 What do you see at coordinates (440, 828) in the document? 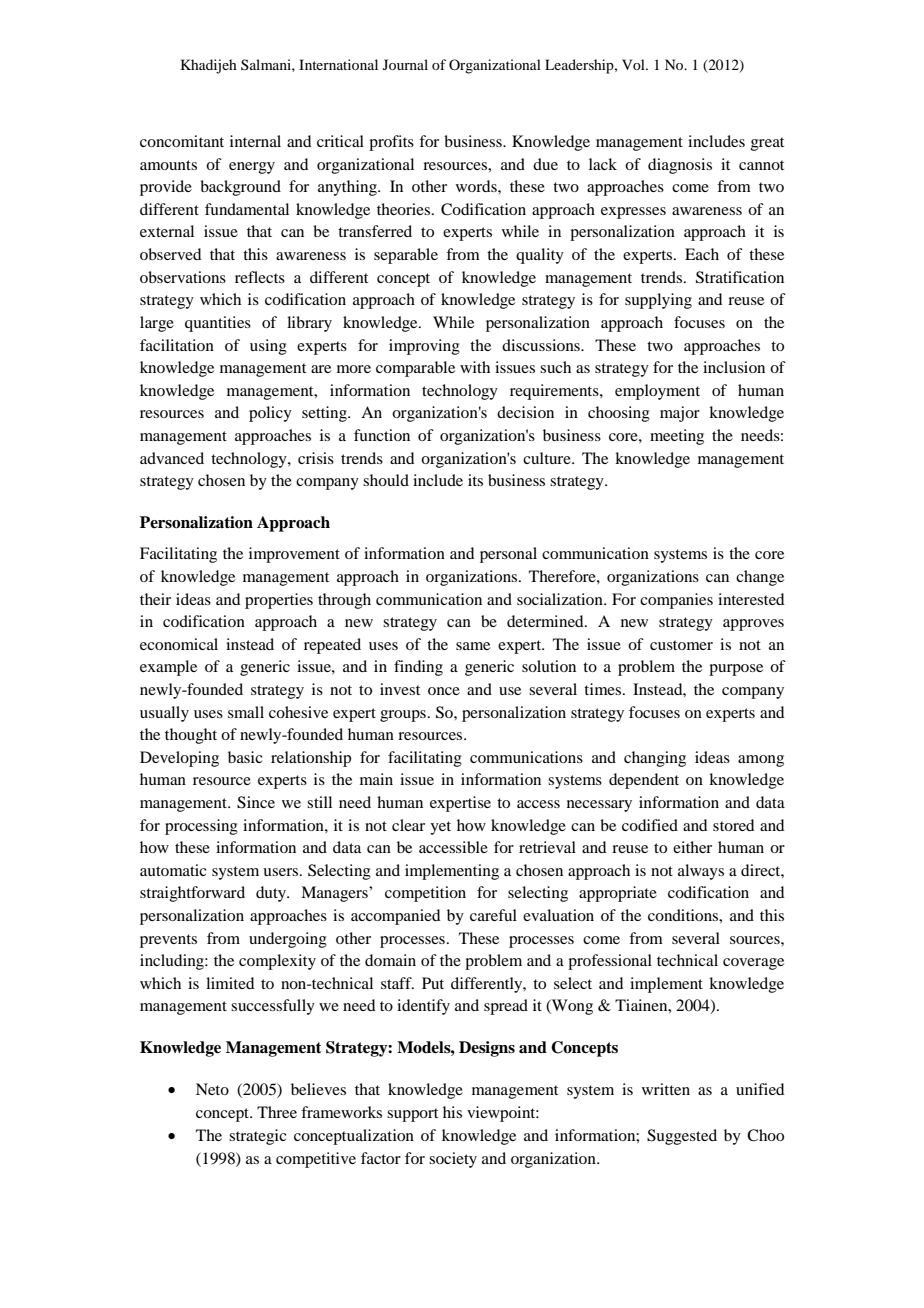
I see `yet` at bounding box center [440, 828].
